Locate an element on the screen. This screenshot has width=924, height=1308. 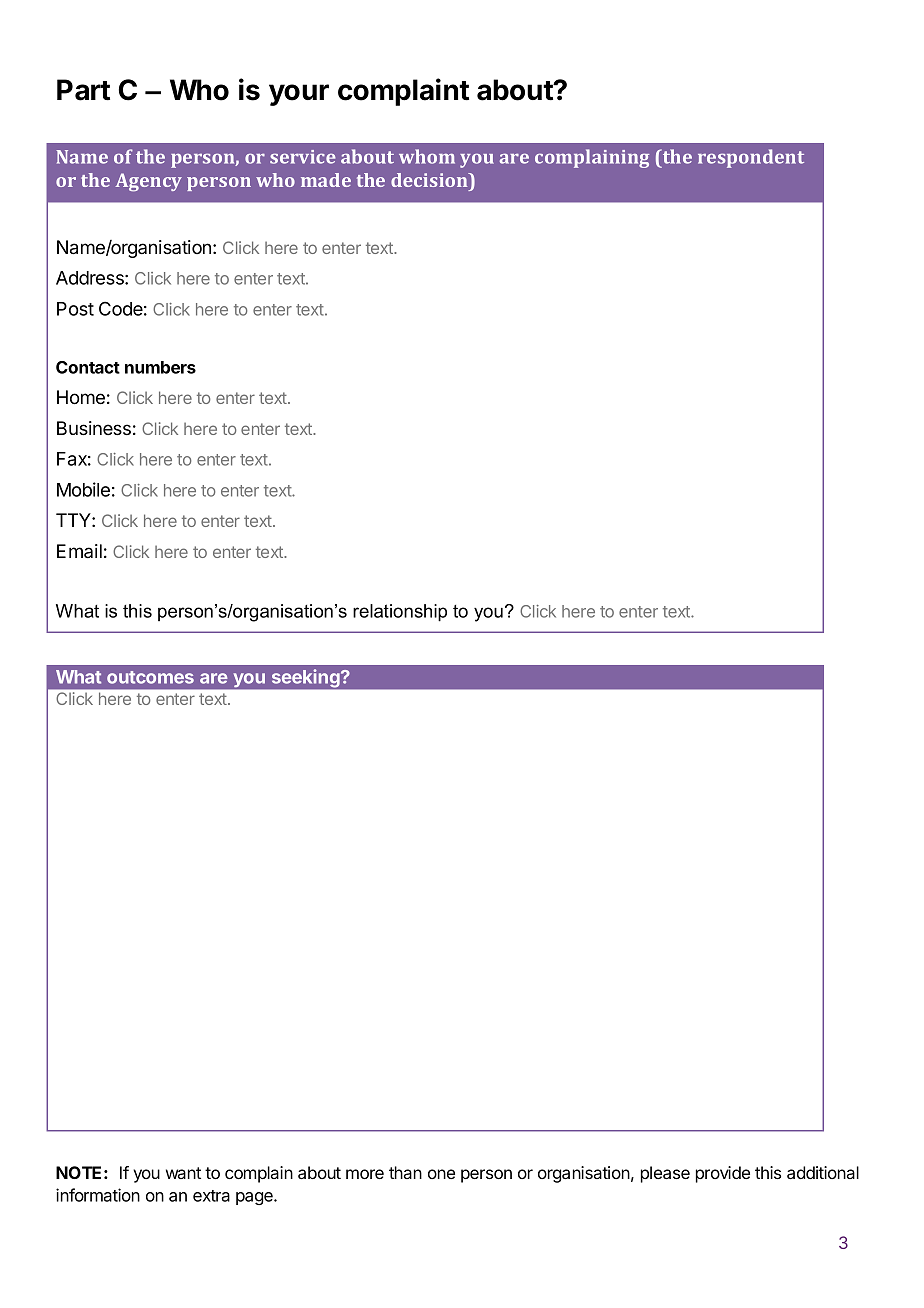
Mobile is located at coordinates (83, 489).
